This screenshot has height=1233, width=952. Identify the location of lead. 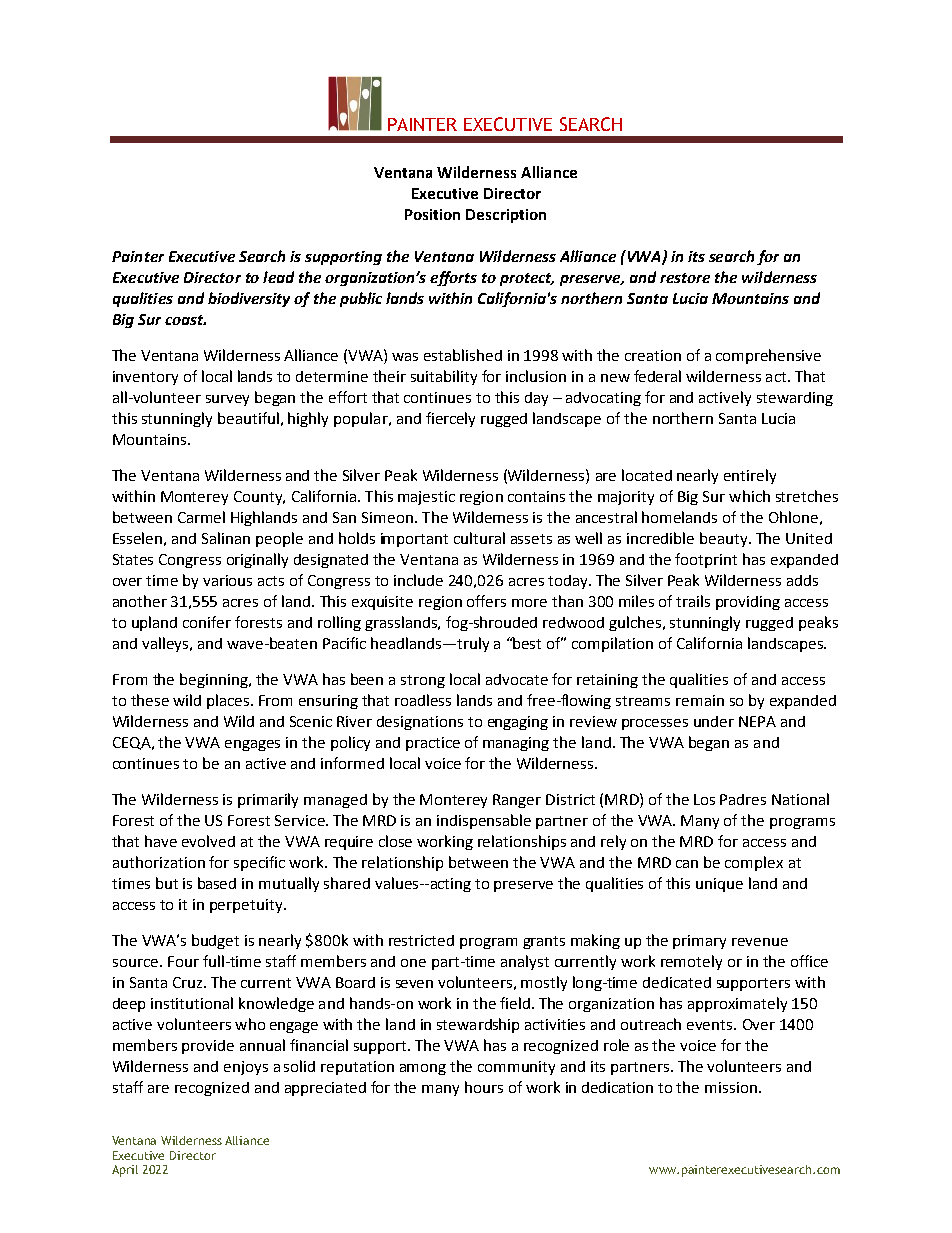
(278, 277).
